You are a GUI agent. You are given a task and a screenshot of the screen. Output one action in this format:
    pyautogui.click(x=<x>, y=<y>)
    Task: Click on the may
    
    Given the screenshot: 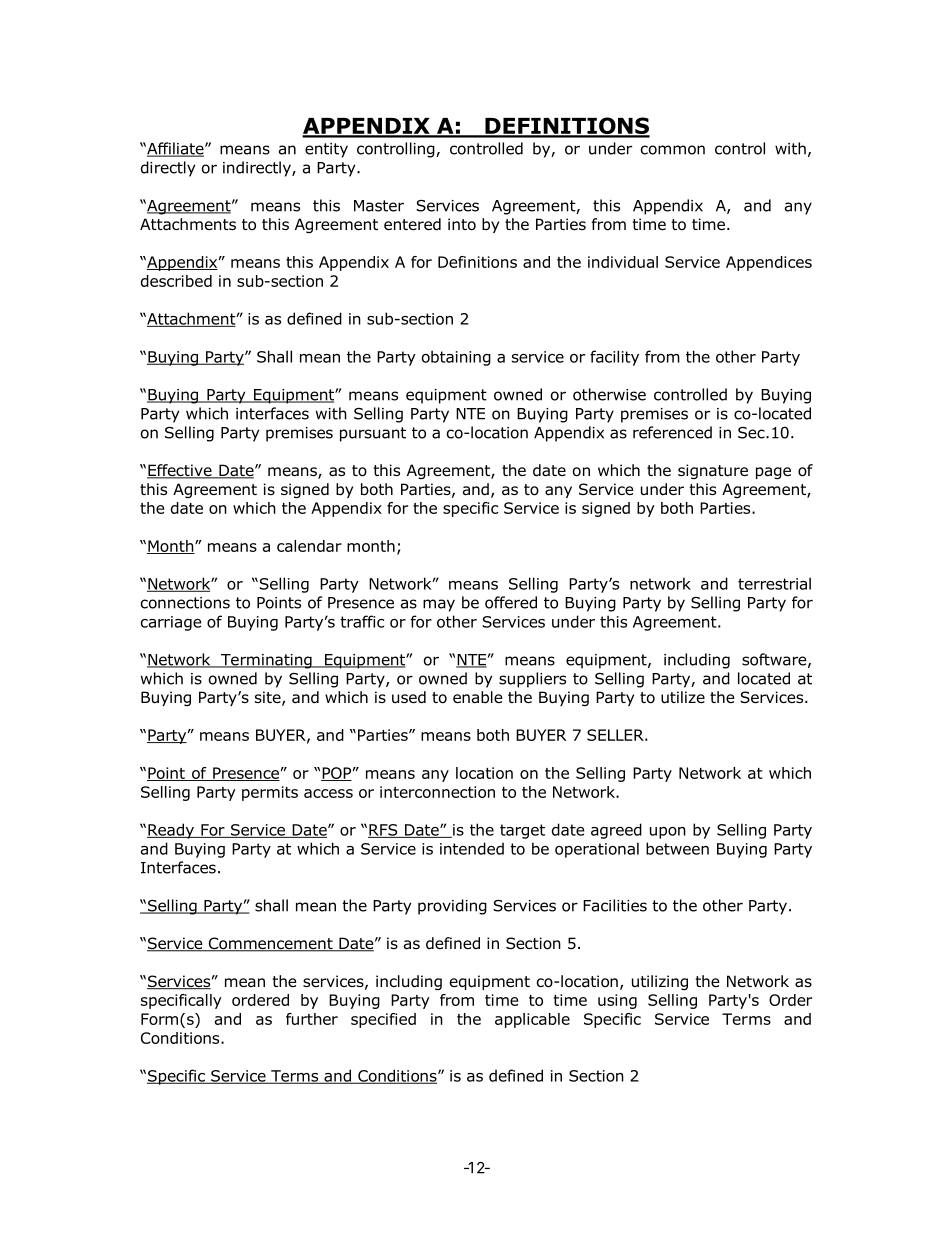 What is the action you would take?
    pyautogui.click(x=439, y=605)
